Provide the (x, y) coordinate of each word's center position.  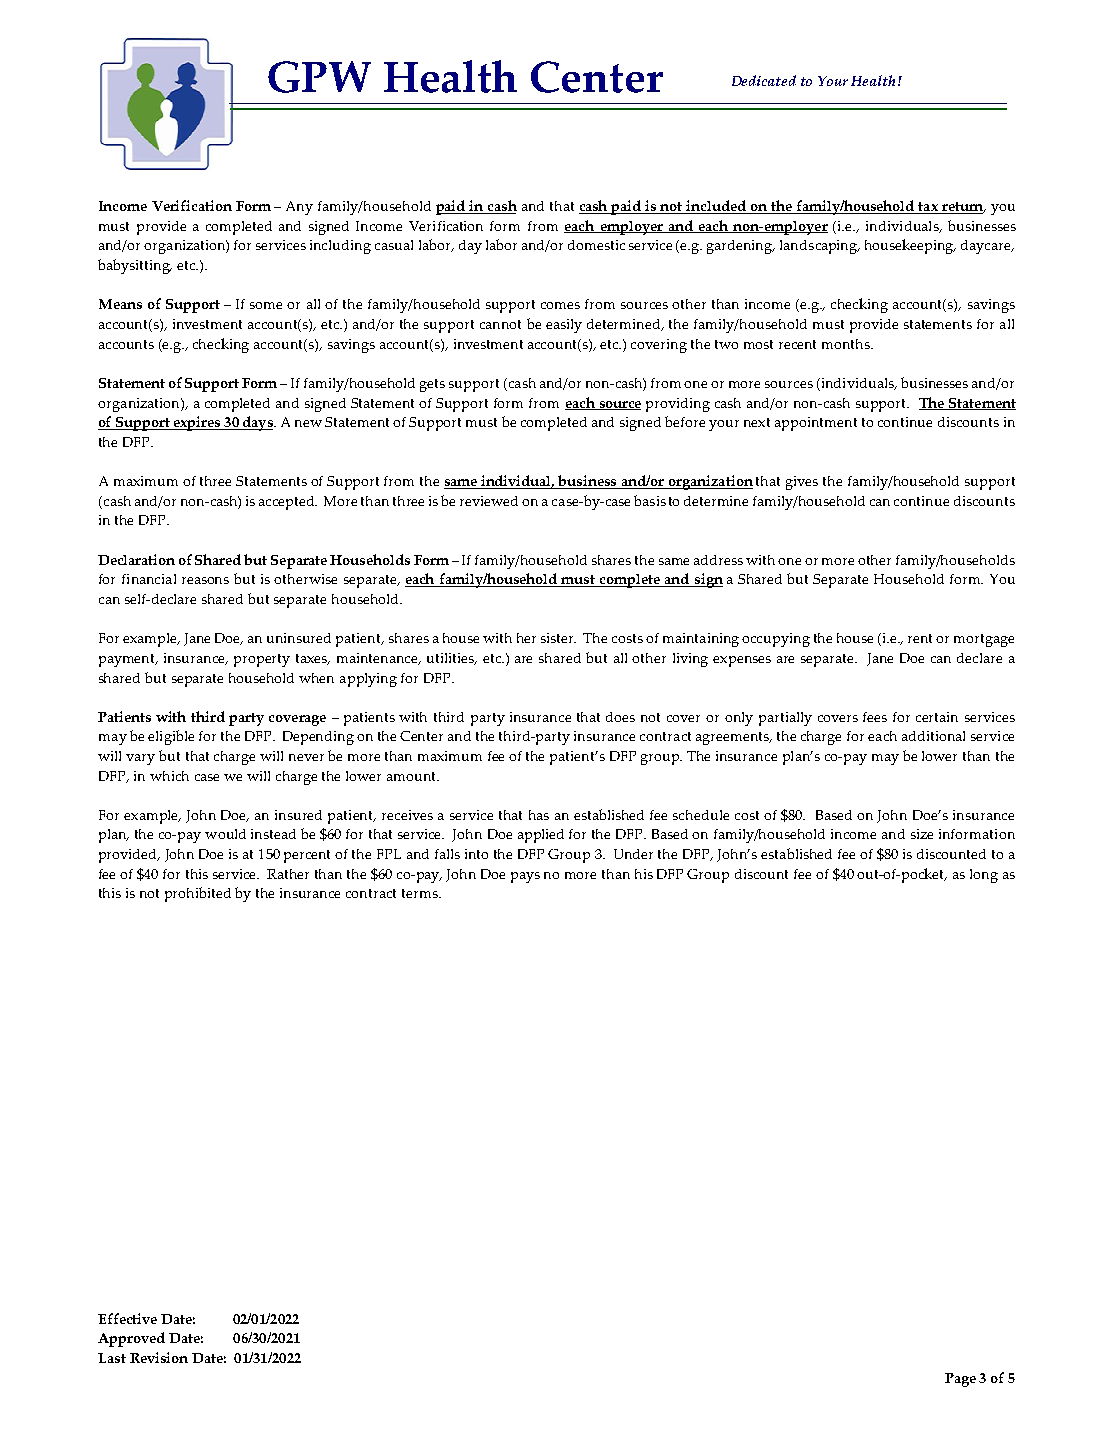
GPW (319, 77)
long (984, 876)
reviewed (489, 501)
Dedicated (764, 80)
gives (802, 483)
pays (525, 877)
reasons (205, 580)
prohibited (198, 894)
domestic (596, 245)
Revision (159, 1357)
